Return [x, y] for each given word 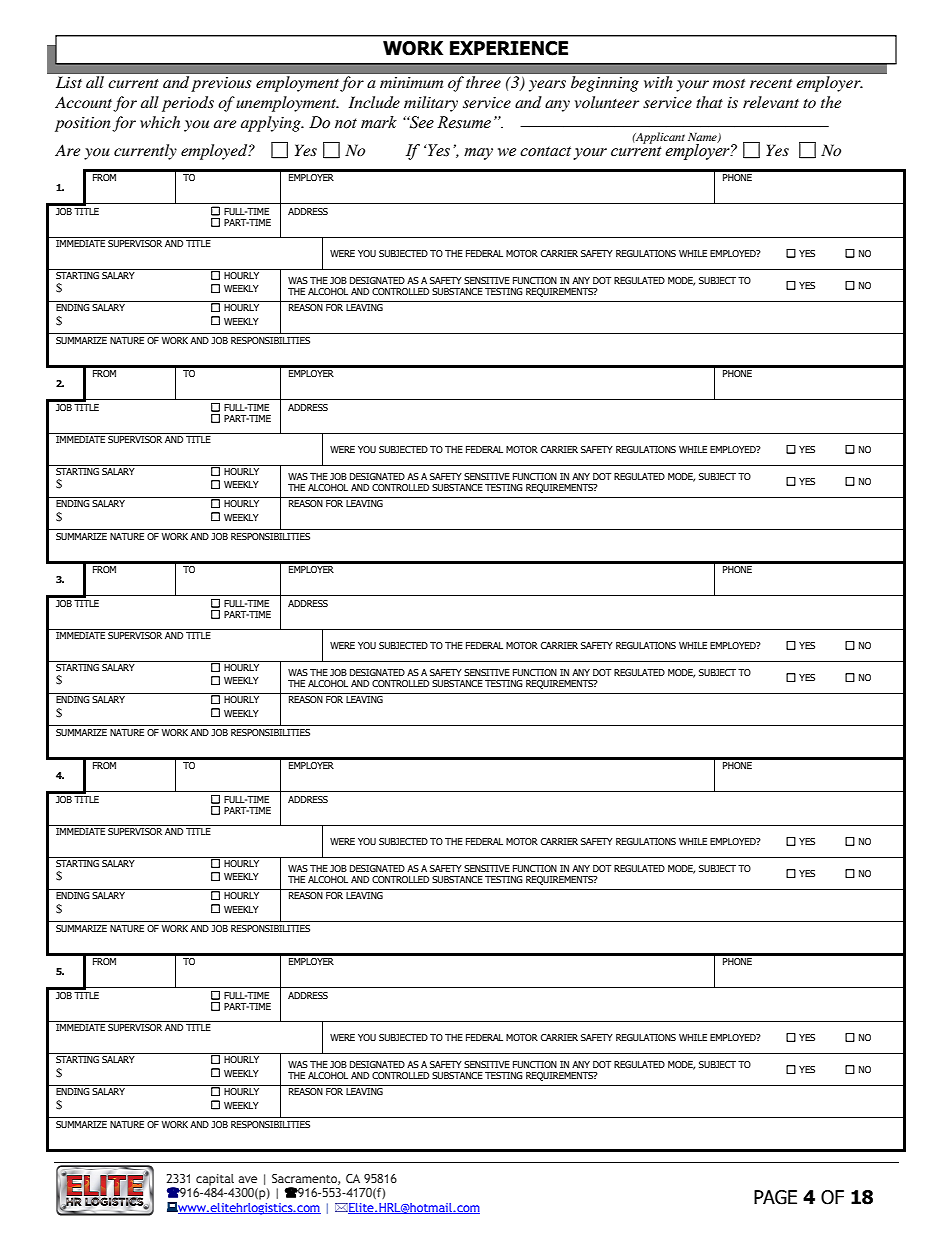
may [478, 154]
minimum [411, 82]
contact [545, 151]
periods [188, 104]
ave [247, 1179]
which [160, 122]
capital [215, 1180]
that [709, 102]
